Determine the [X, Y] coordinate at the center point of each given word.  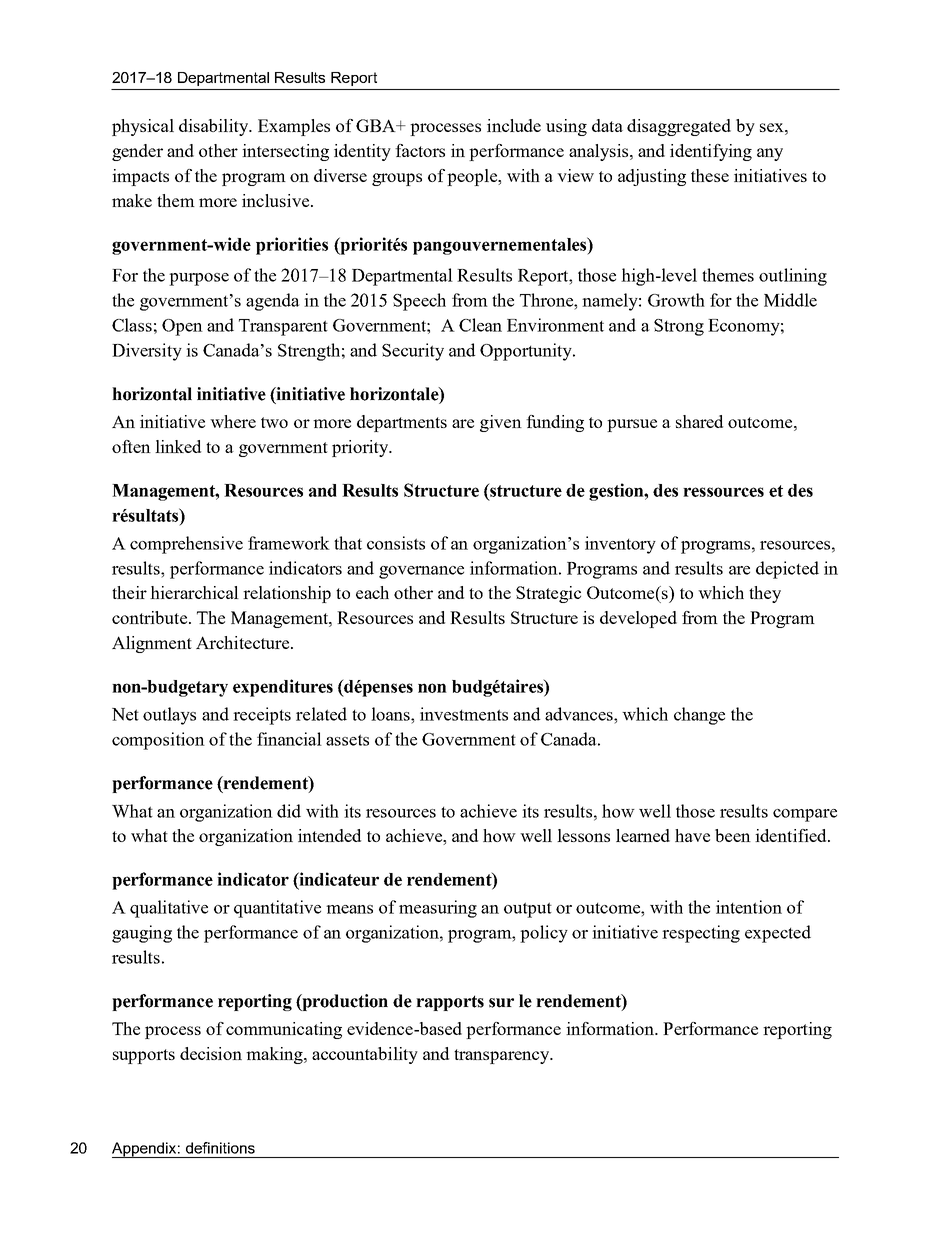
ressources [723, 492]
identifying [711, 152]
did [289, 811]
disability [215, 127]
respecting [701, 934]
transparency [503, 1056]
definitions [220, 1148]
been [733, 835]
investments [464, 714]
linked [178, 446]
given [501, 423]
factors [420, 150]
